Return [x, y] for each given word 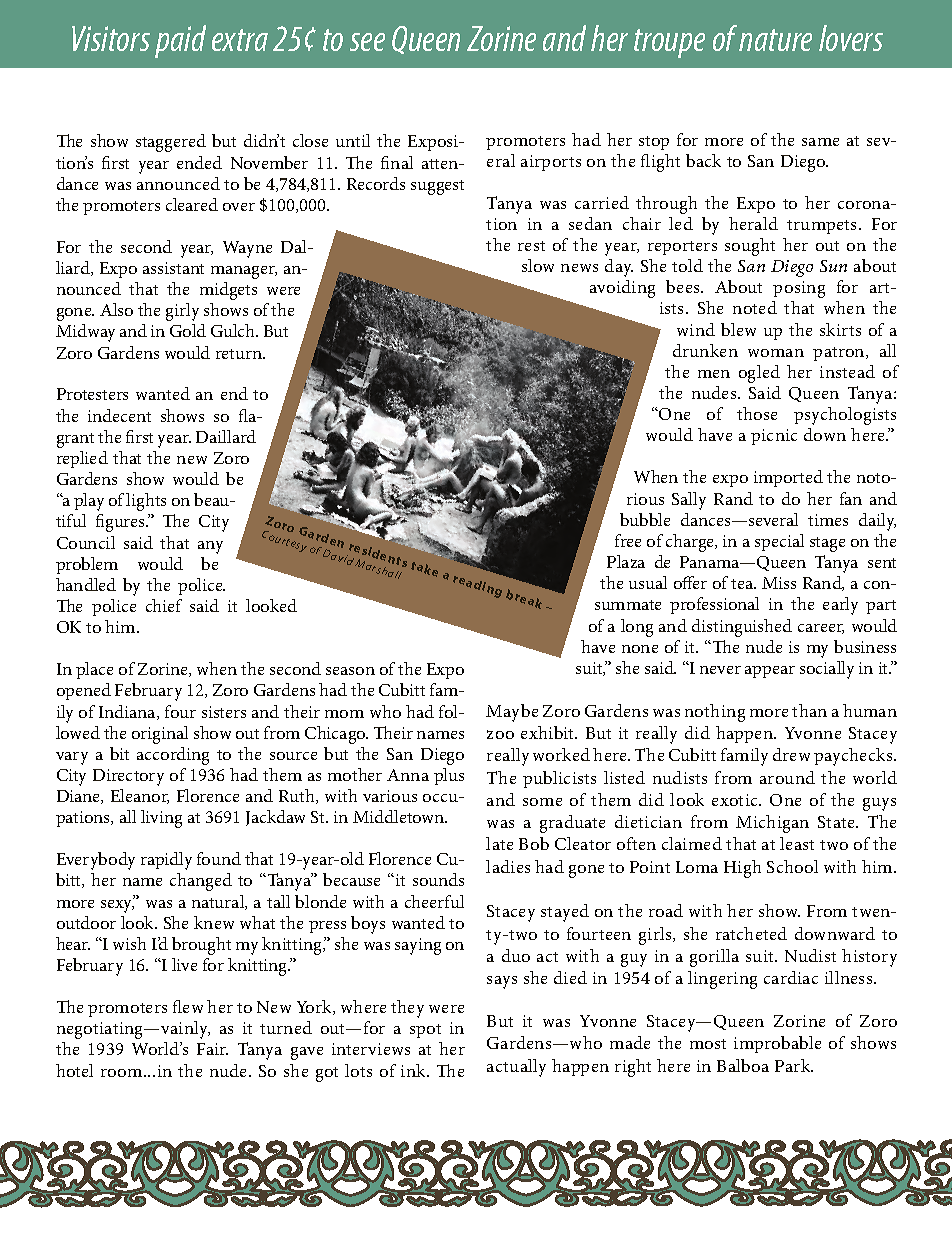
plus [449, 776]
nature [775, 40]
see [367, 42]
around [787, 777]
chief [164, 605]
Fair [212, 1049]
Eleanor [140, 796]
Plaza [626, 561]
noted [755, 307]
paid [180, 41]
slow [538, 265]
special [779, 542]
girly [182, 312]
